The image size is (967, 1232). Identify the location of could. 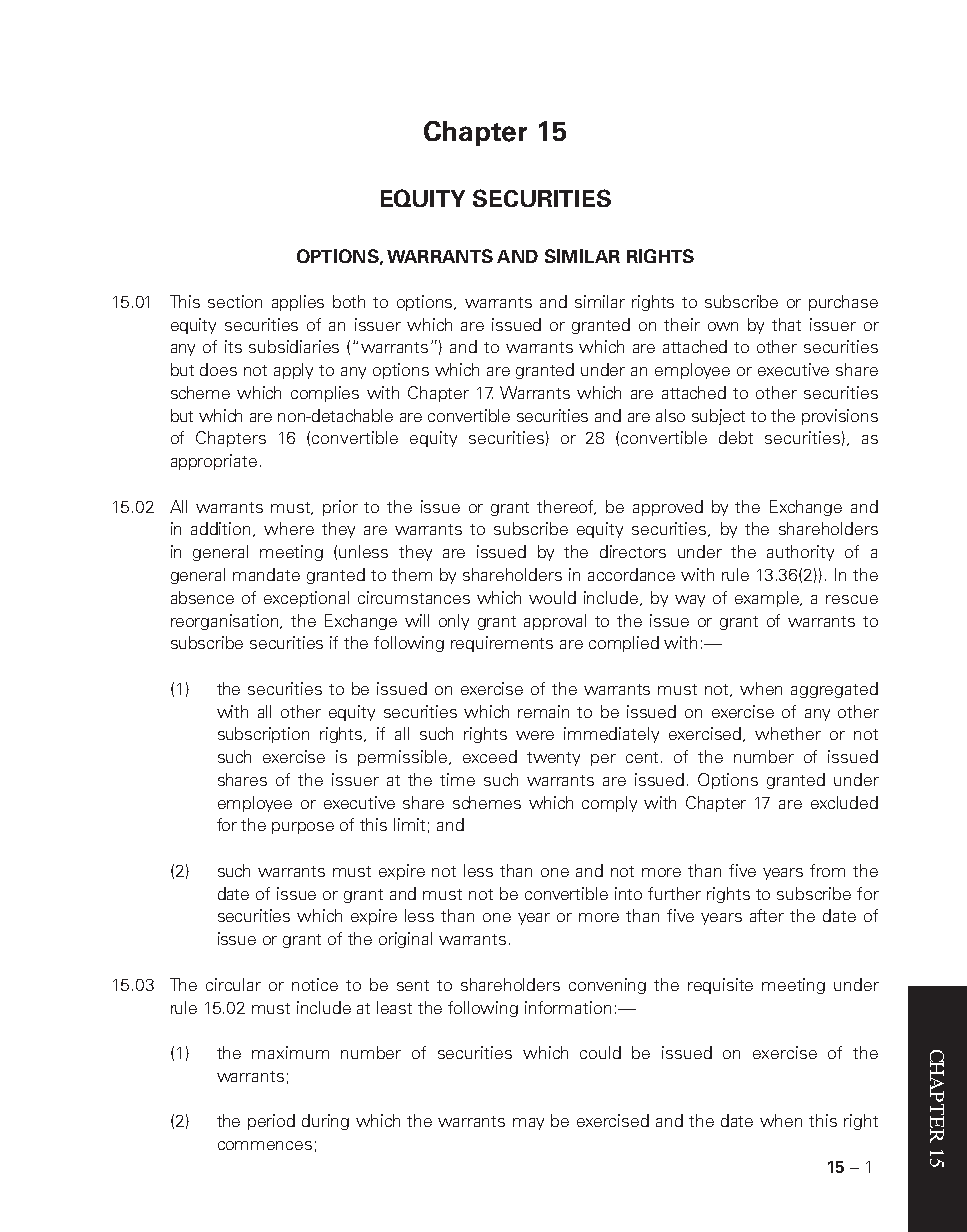
(600, 1052).
